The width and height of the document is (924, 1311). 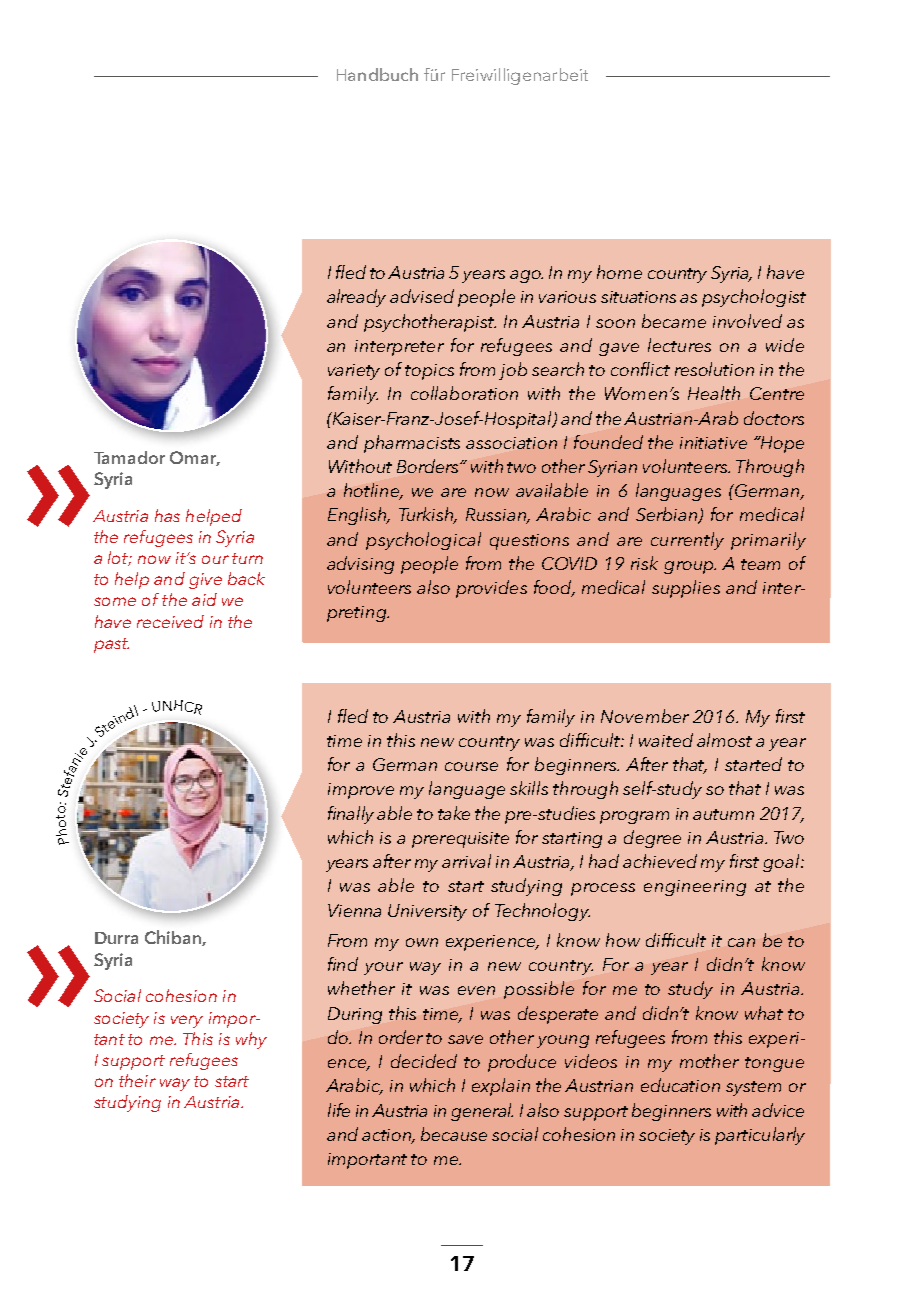 I want to click on give, so click(x=205, y=581).
